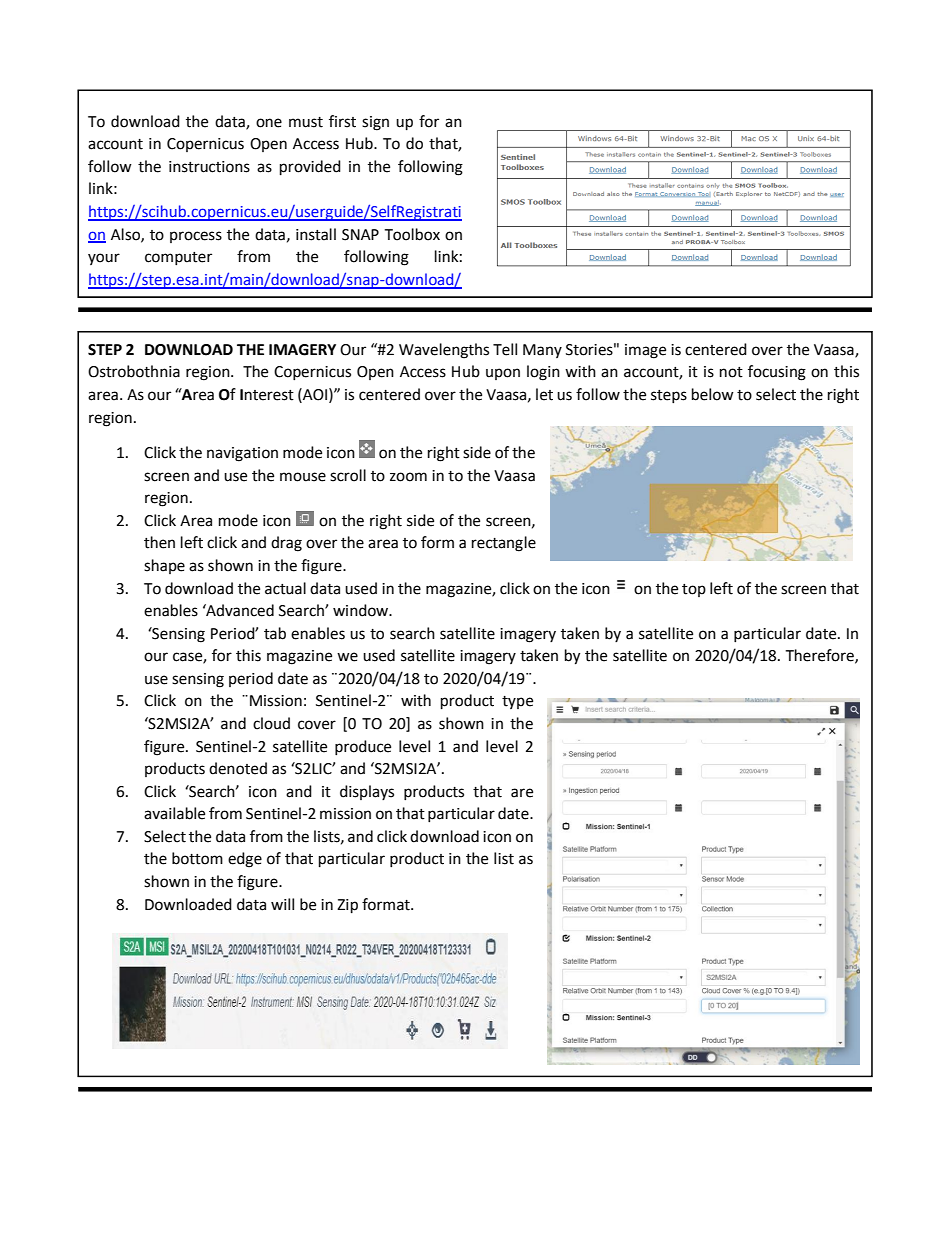 This document has width=952, height=1233. I want to click on sign, so click(375, 123).
